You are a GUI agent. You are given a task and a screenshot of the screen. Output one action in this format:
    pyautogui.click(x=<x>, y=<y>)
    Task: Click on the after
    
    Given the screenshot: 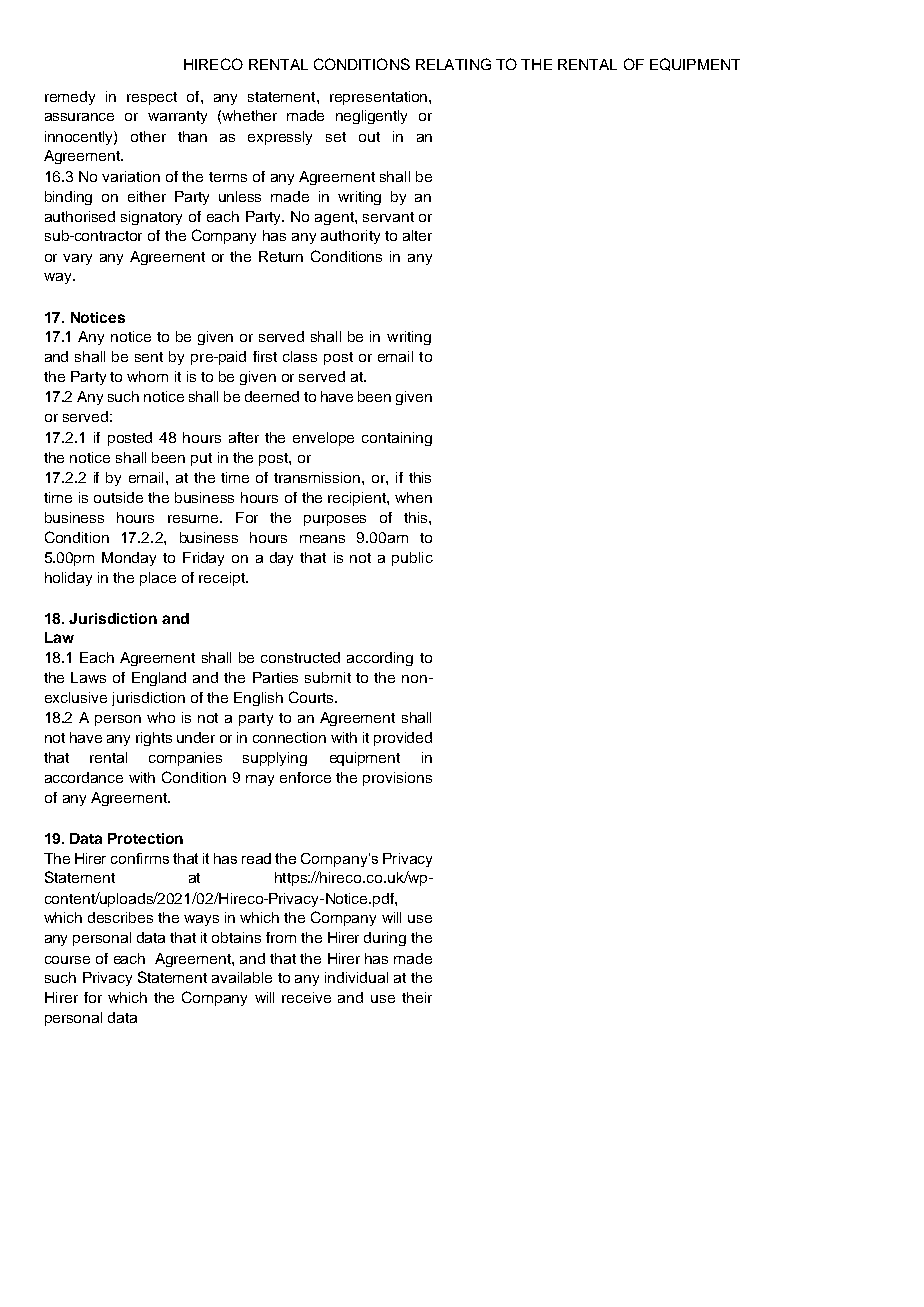 What is the action you would take?
    pyautogui.click(x=244, y=437)
